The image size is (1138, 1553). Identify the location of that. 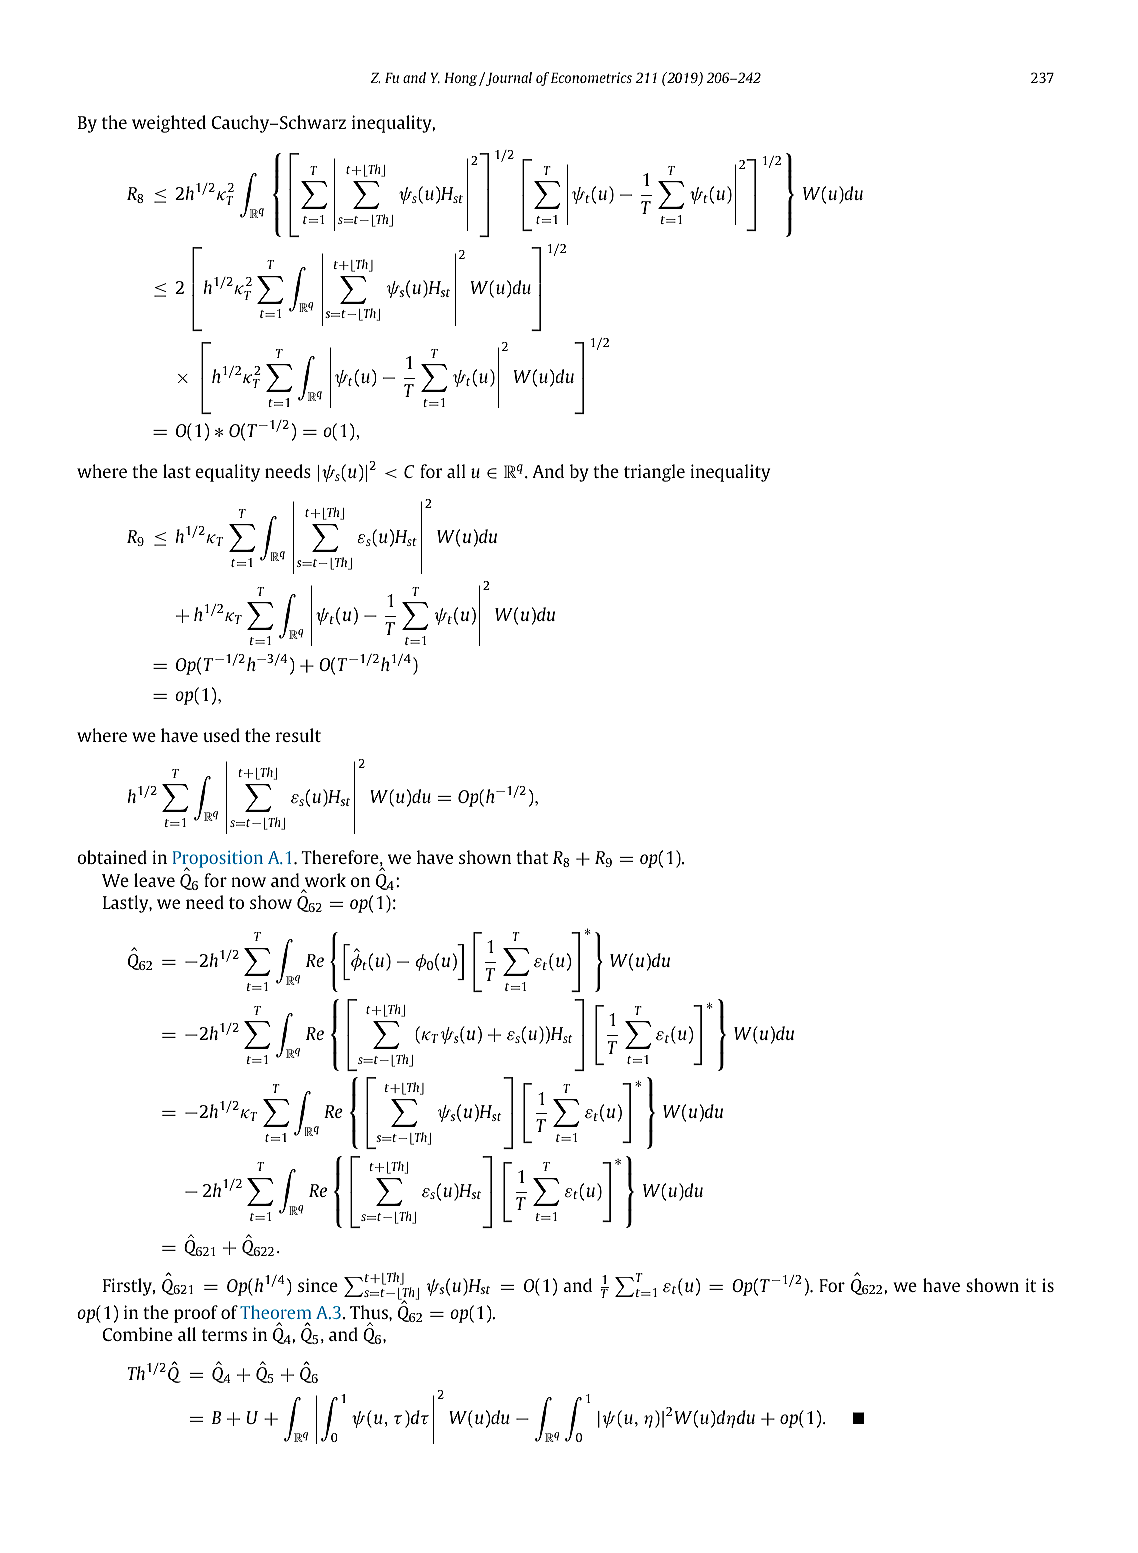
(532, 857).
